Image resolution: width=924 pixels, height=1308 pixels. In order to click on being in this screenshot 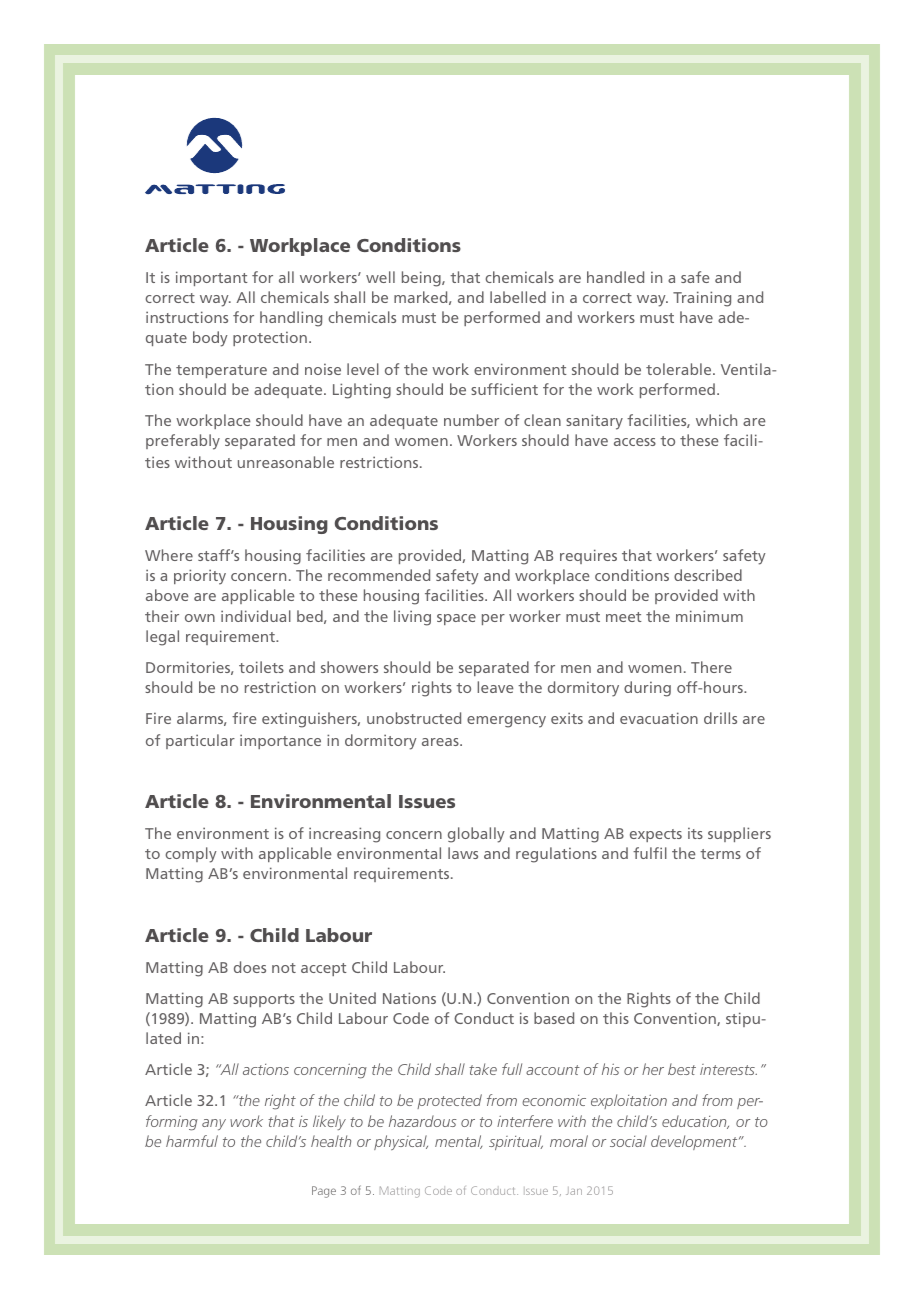, I will do `click(422, 279)`.
